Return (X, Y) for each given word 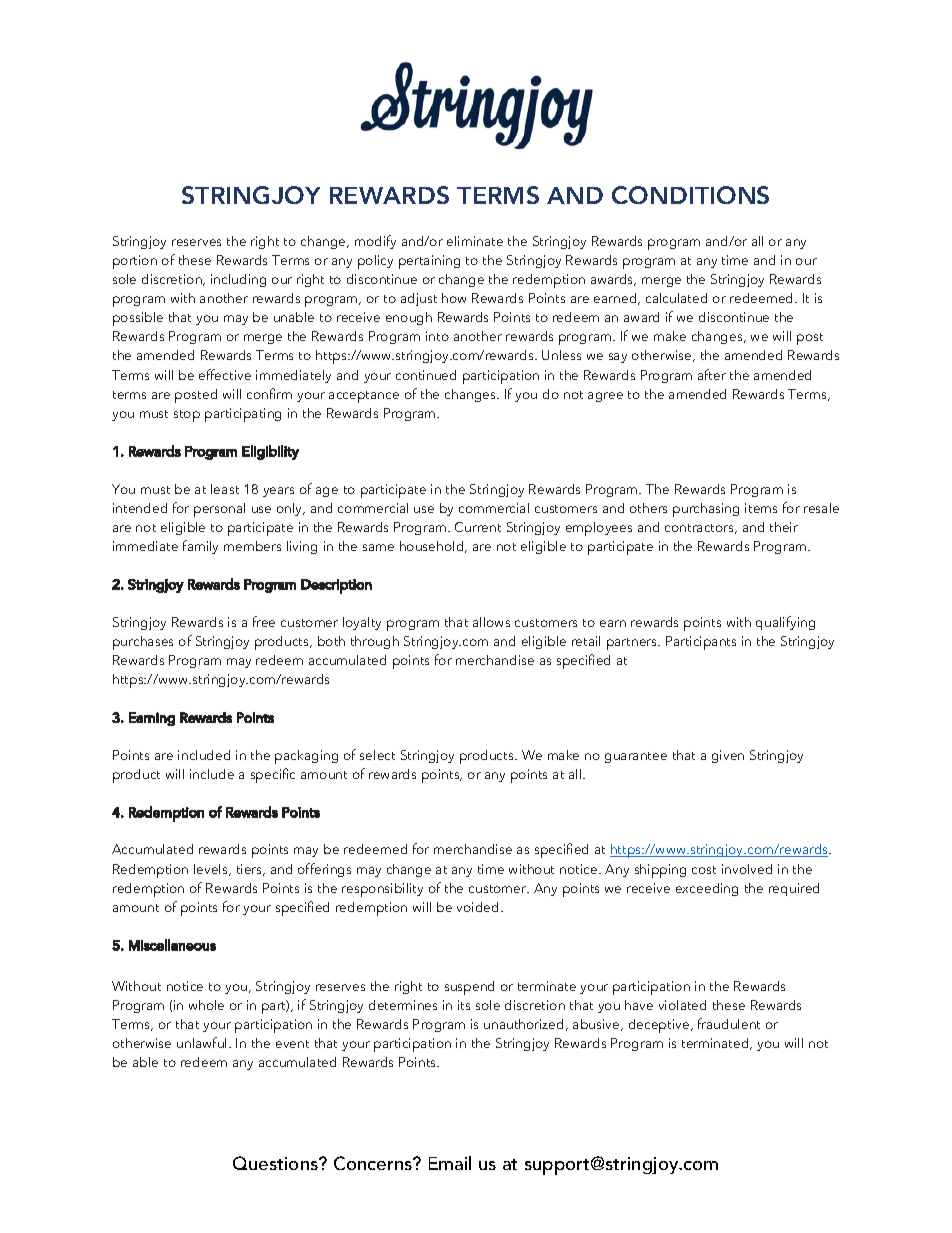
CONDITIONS (690, 195)
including (238, 280)
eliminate (475, 241)
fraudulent (729, 1023)
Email (450, 1163)
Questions (276, 1163)
